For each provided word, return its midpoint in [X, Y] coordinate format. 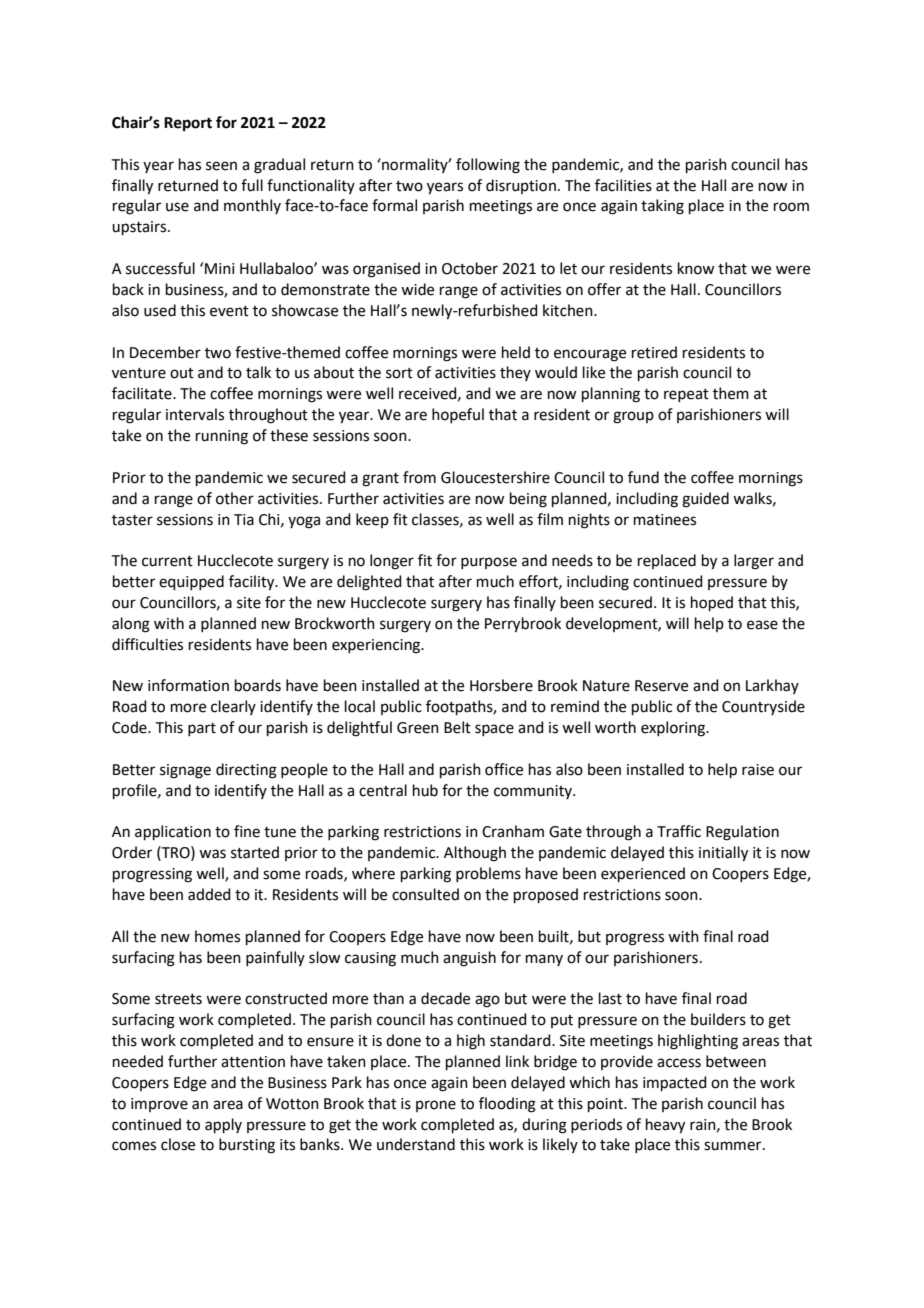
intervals [195, 414]
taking [662, 207]
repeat [686, 395]
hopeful [458, 415]
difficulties [147, 644]
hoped [712, 603]
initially [723, 854]
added [209, 894]
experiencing [377, 646]
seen [221, 166]
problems [488, 874]
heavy [665, 1126]
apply [223, 1125]
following [488, 166]
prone [436, 1106]
